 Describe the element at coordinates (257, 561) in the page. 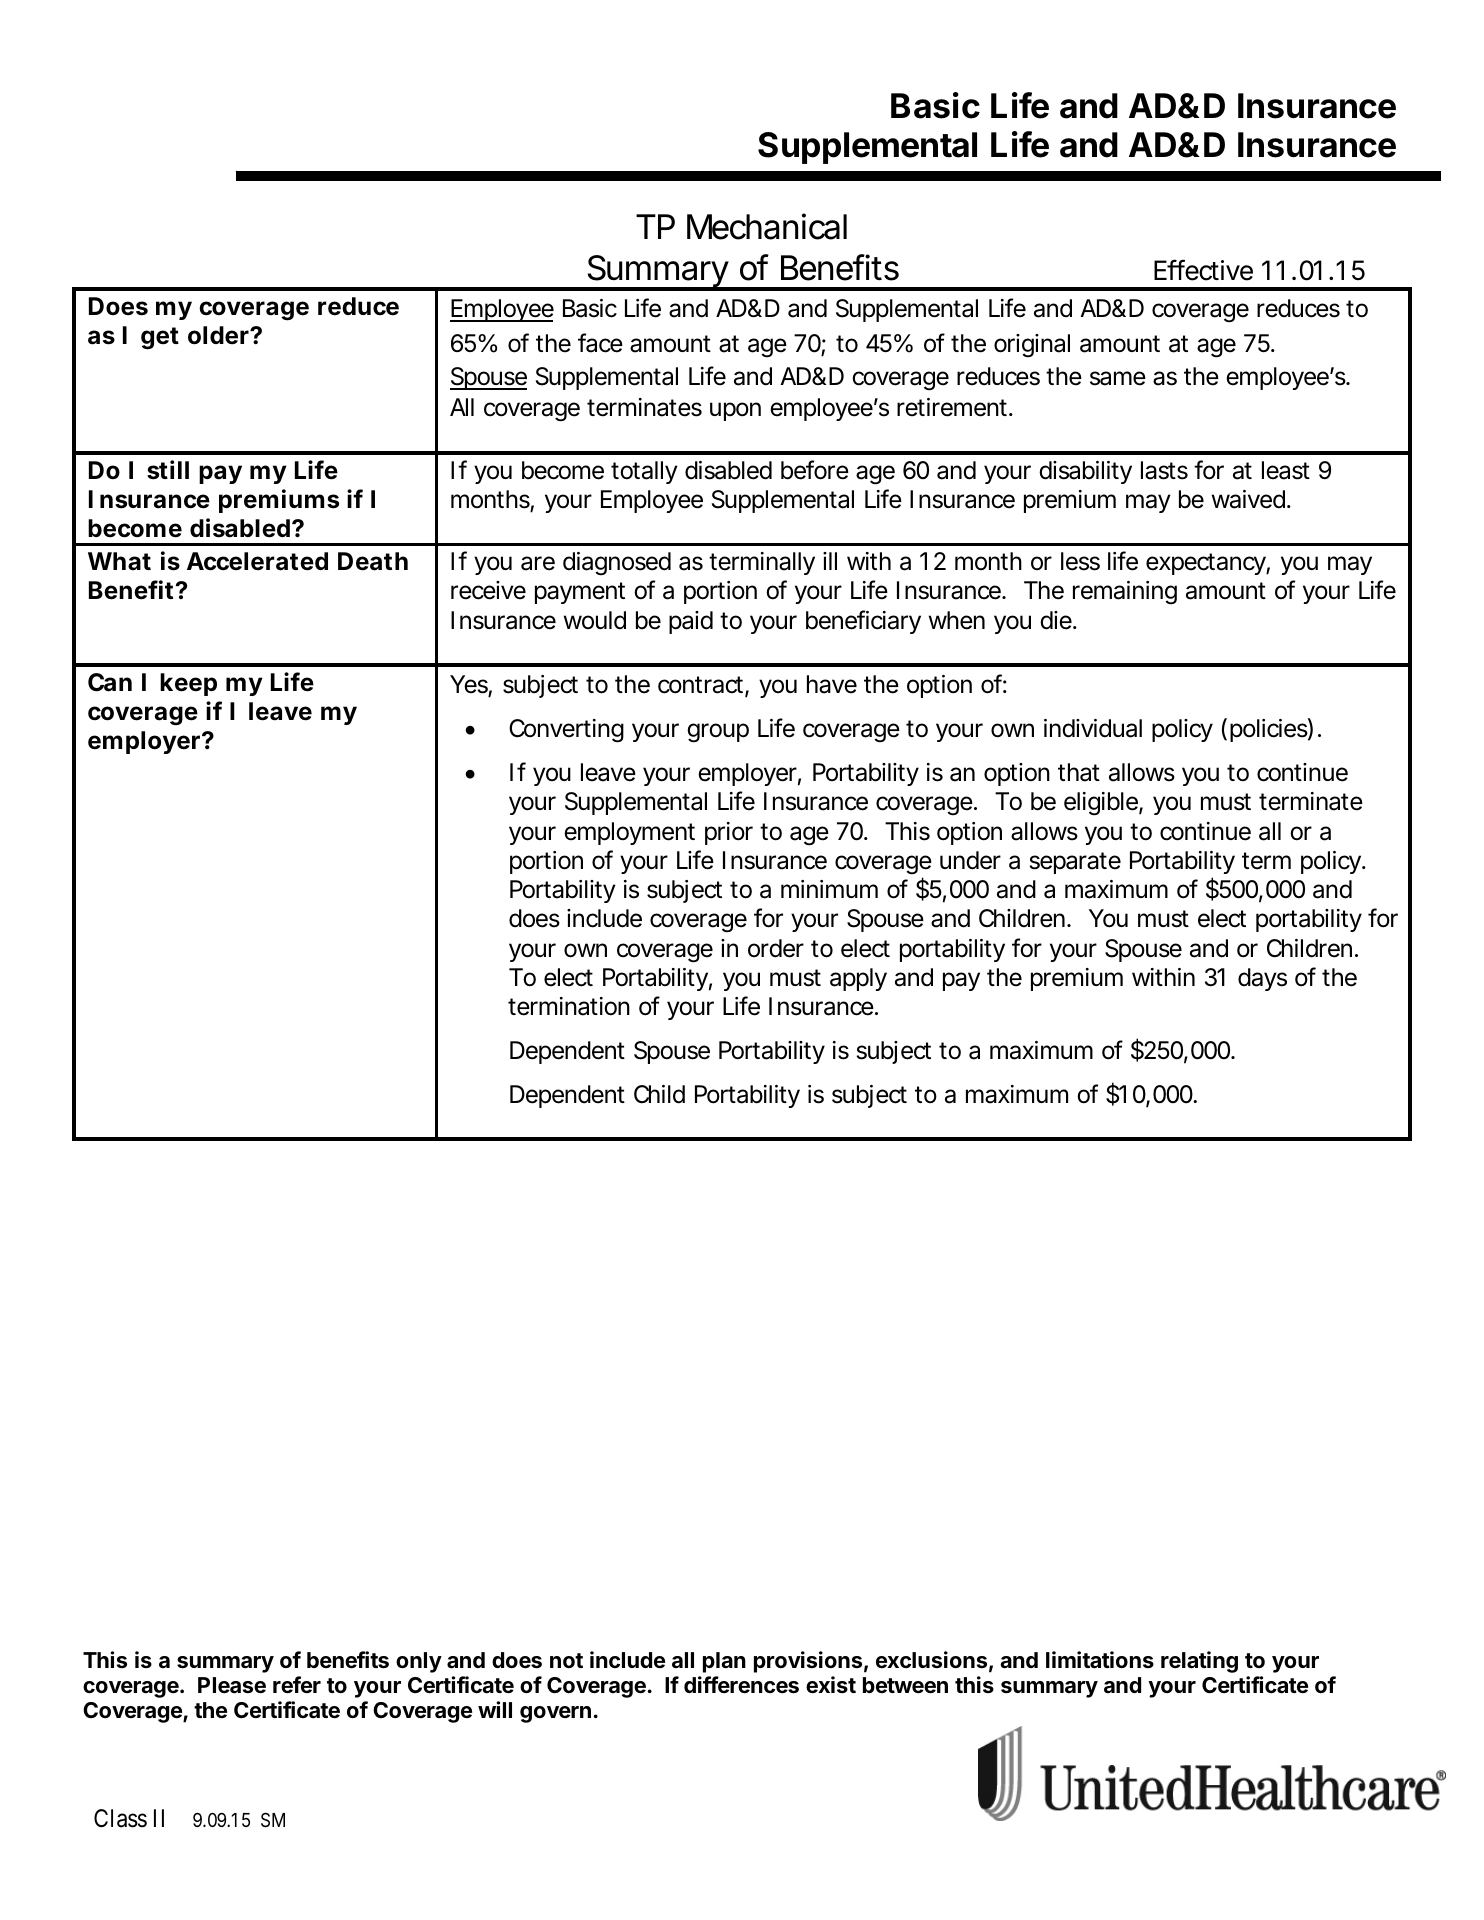

I see `Accelerated` at that location.
